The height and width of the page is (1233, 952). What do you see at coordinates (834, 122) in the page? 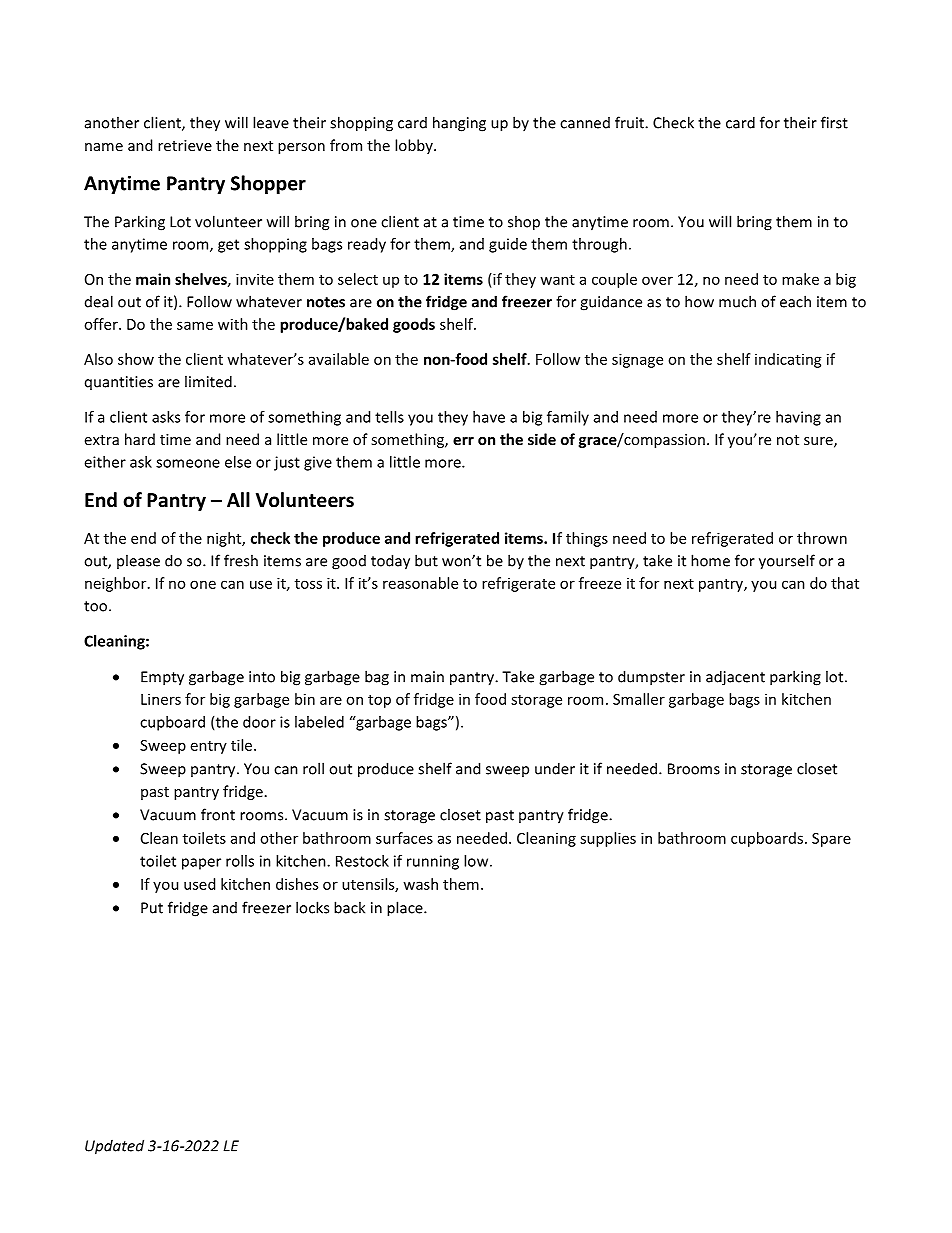
I see `first` at bounding box center [834, 122].
